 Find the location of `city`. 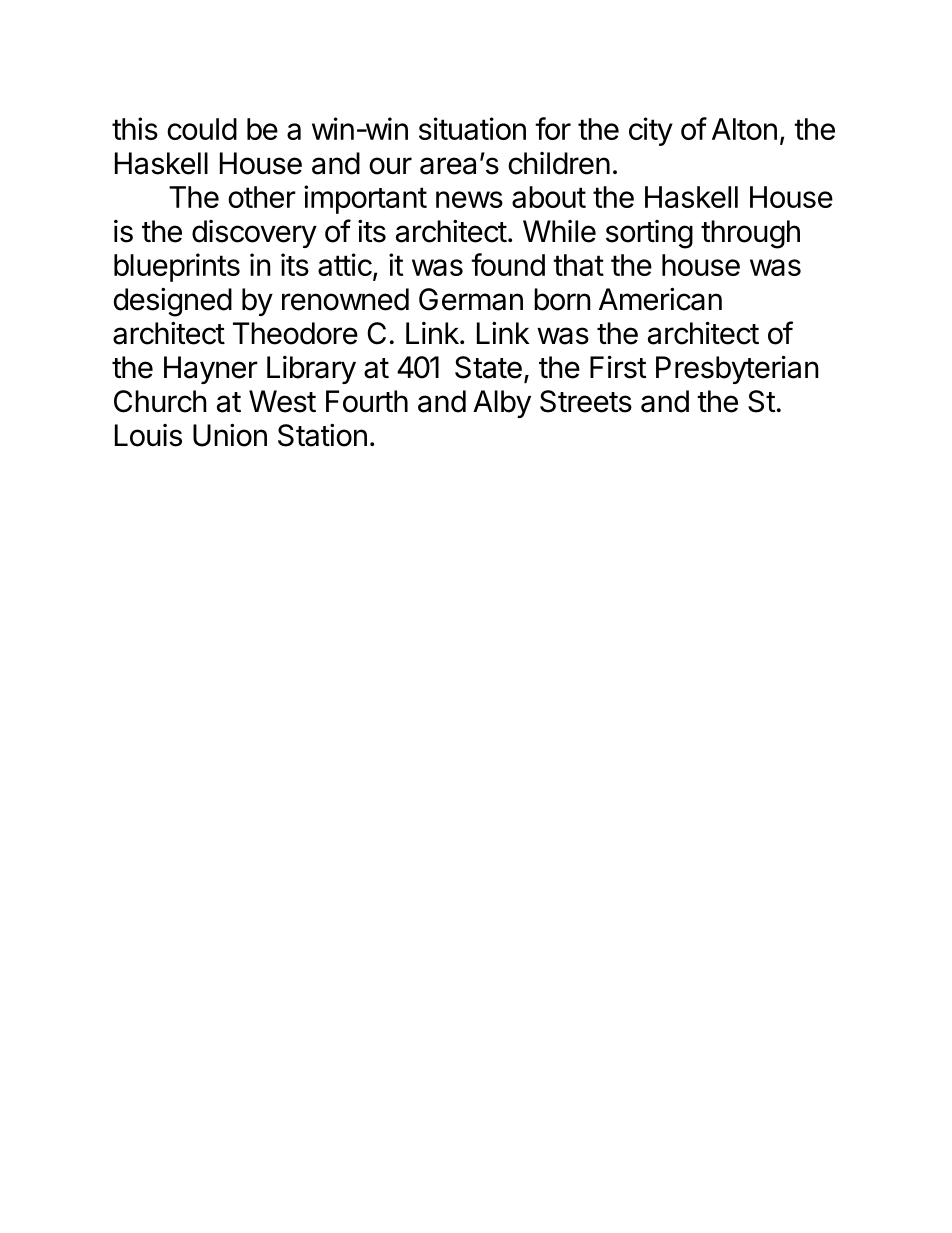

city is located at coordinates (651, 131).
